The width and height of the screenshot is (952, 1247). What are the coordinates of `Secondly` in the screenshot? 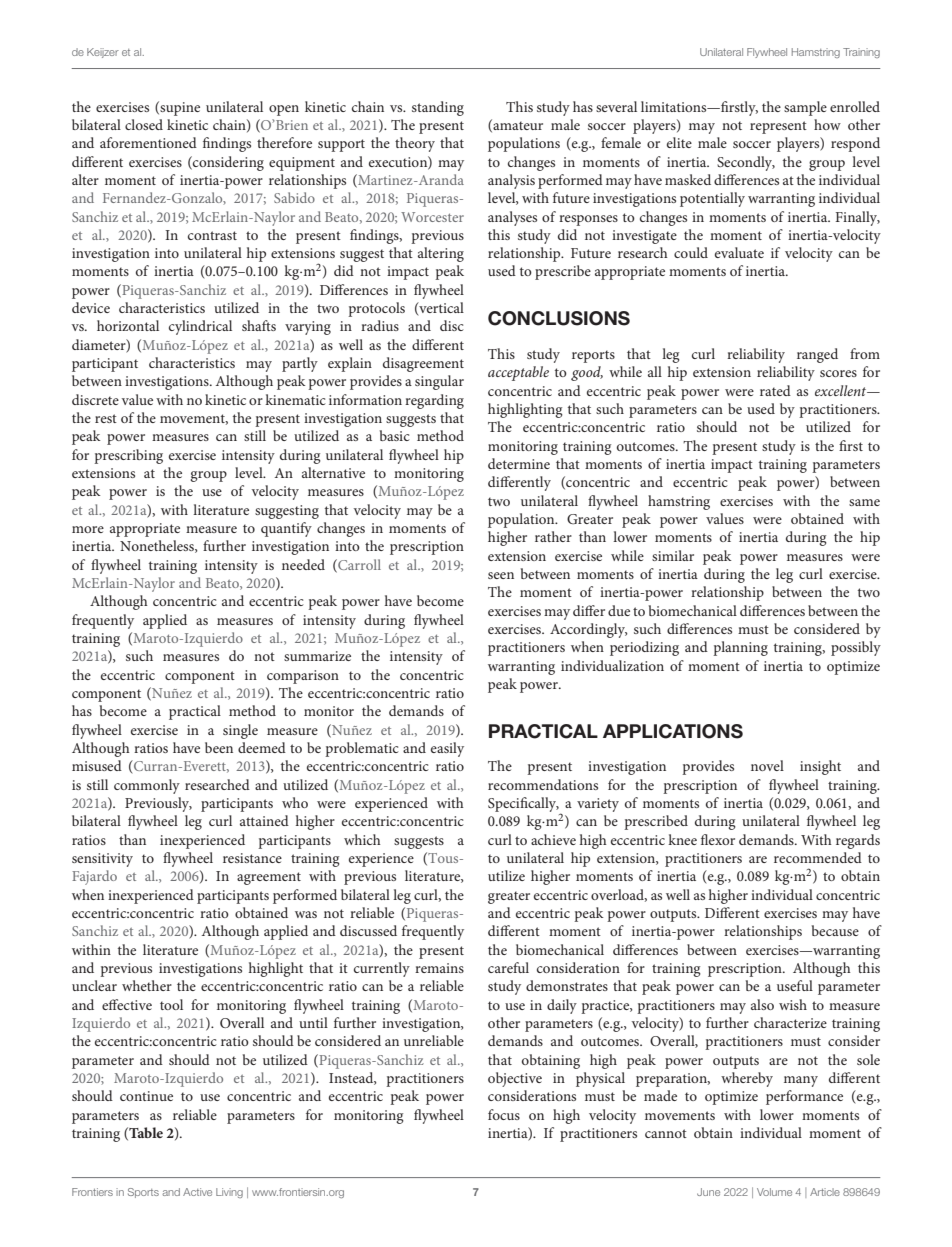 It's located at (746, 163).
